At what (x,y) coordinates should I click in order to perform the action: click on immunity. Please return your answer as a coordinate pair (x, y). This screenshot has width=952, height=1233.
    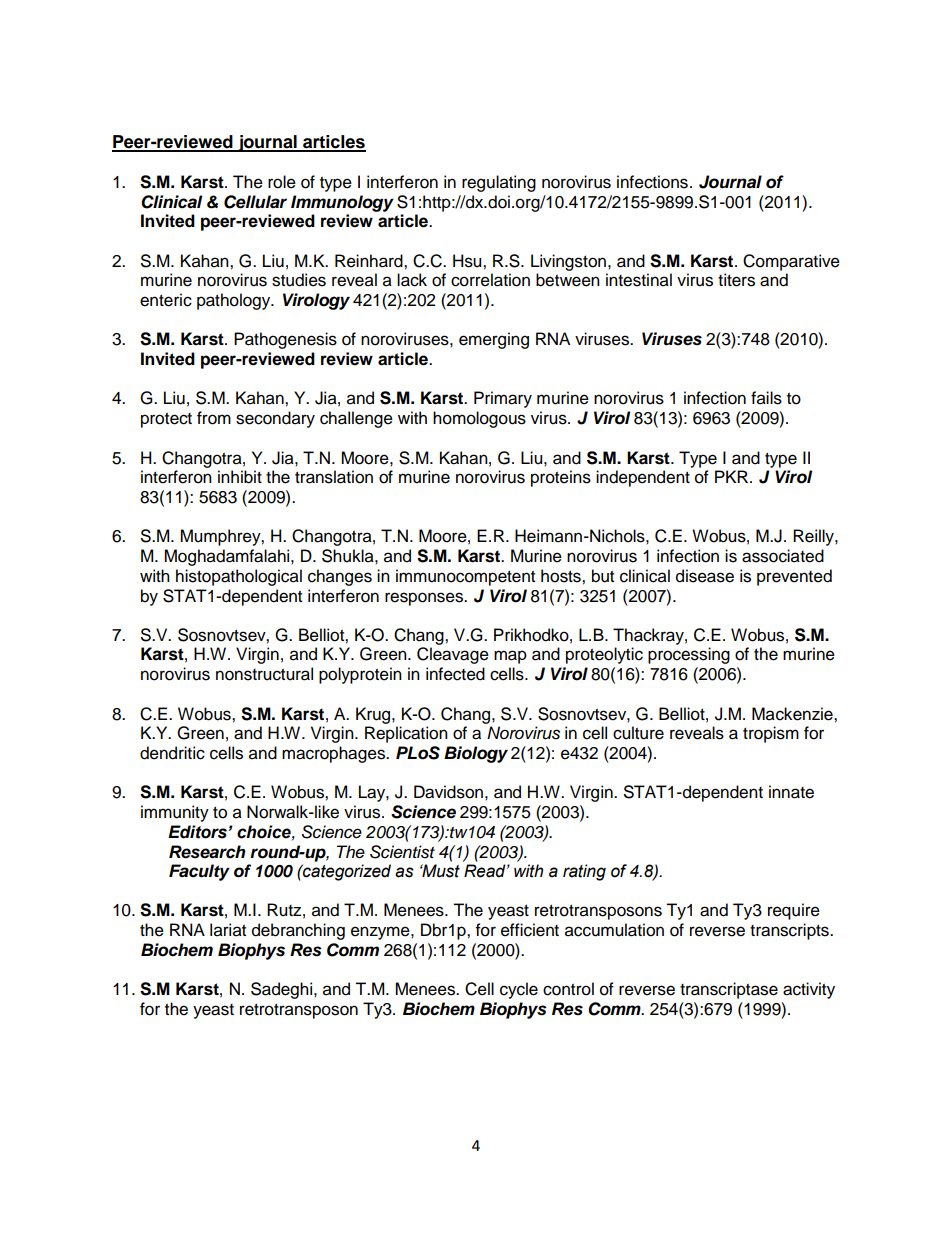
    Looking at the image, I should click on (175, 813).
